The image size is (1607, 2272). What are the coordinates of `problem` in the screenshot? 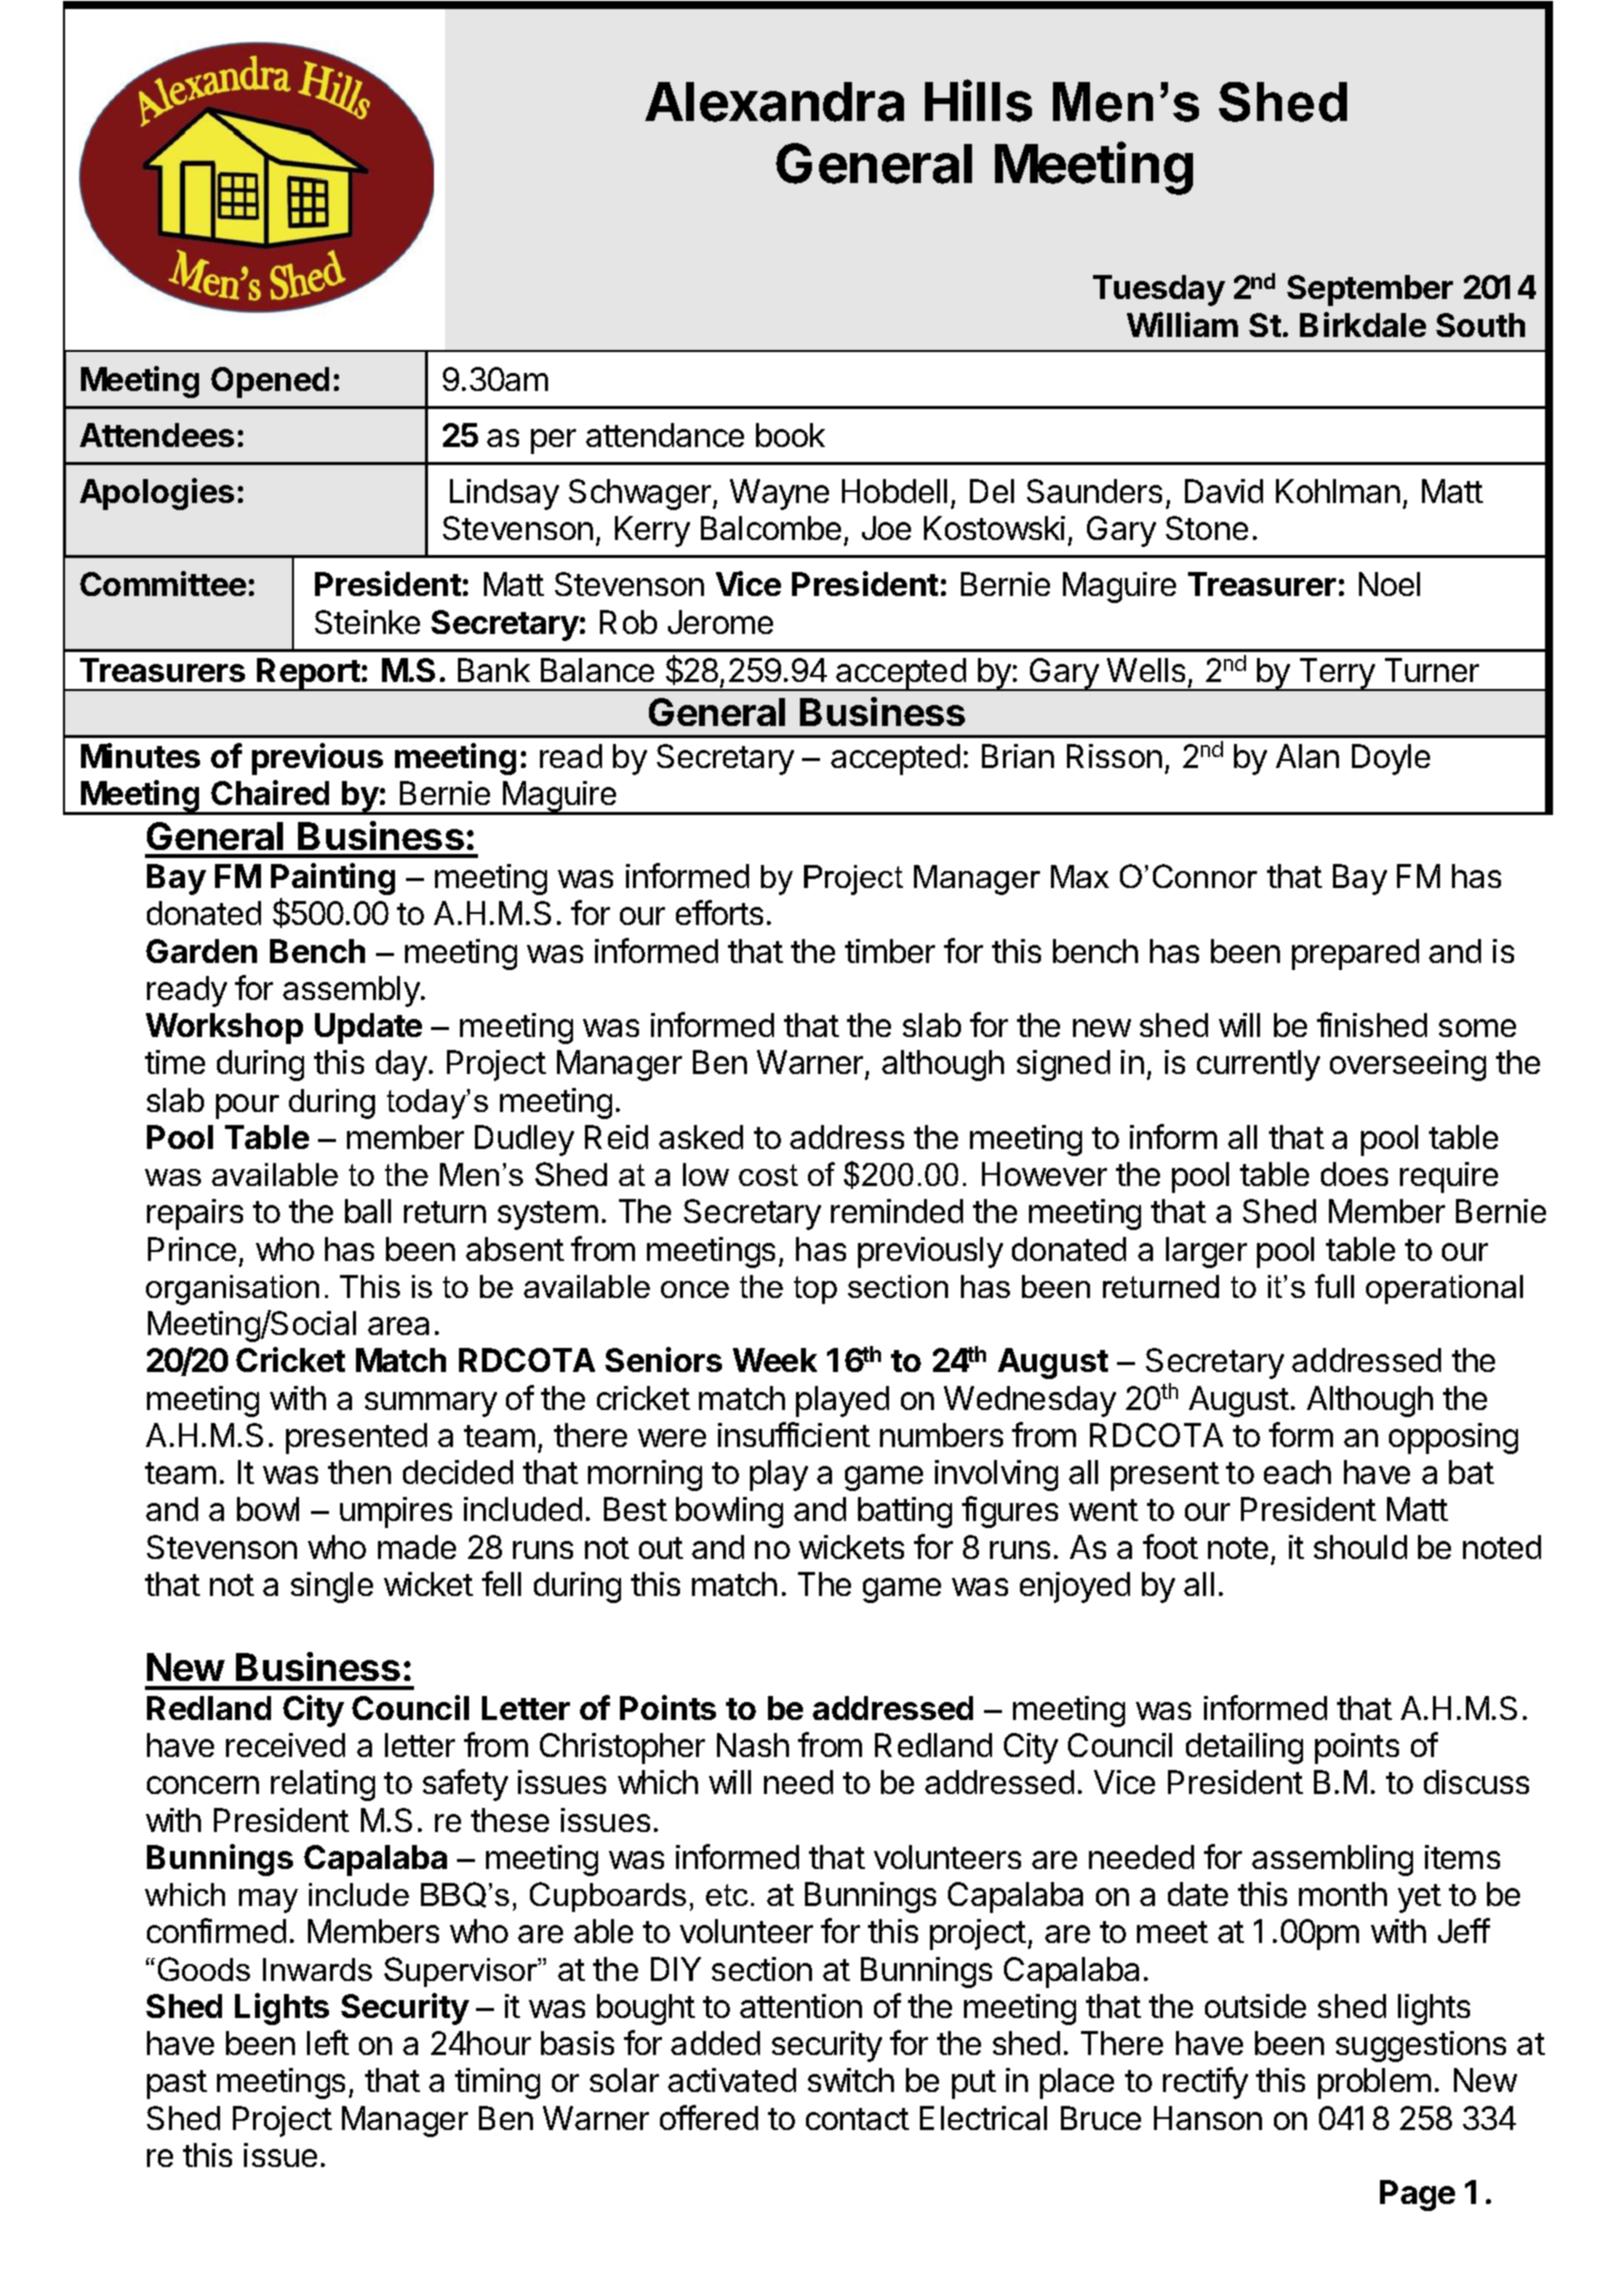 It's located at (1374, 2083).
